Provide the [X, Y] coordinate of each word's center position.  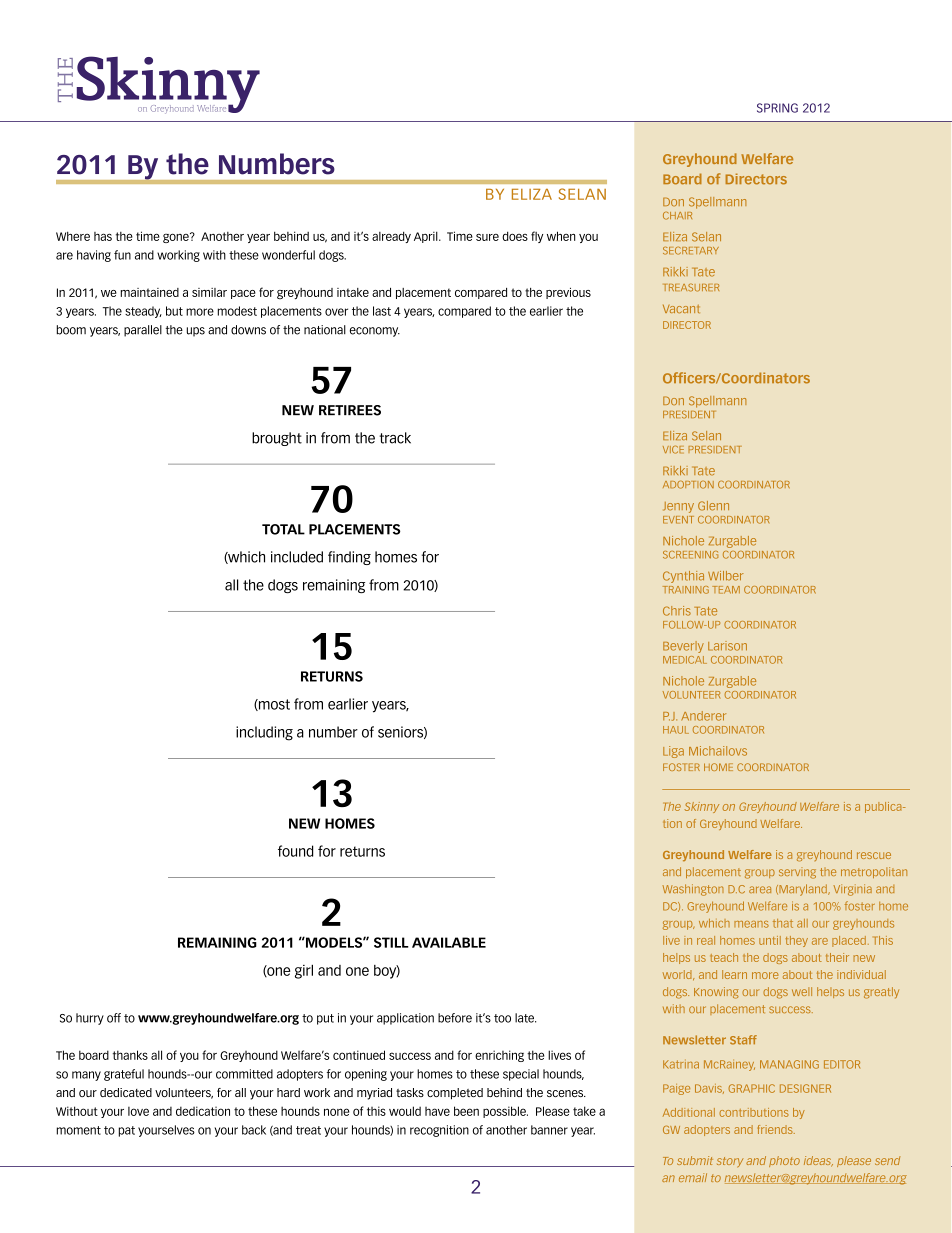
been [466, 1111]
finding [349, 558]
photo [784, 1161]
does [515, 236]
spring [777, 108]
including [264, 733]
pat [127, 1131]
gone [177, 238]
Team [726, 590]
